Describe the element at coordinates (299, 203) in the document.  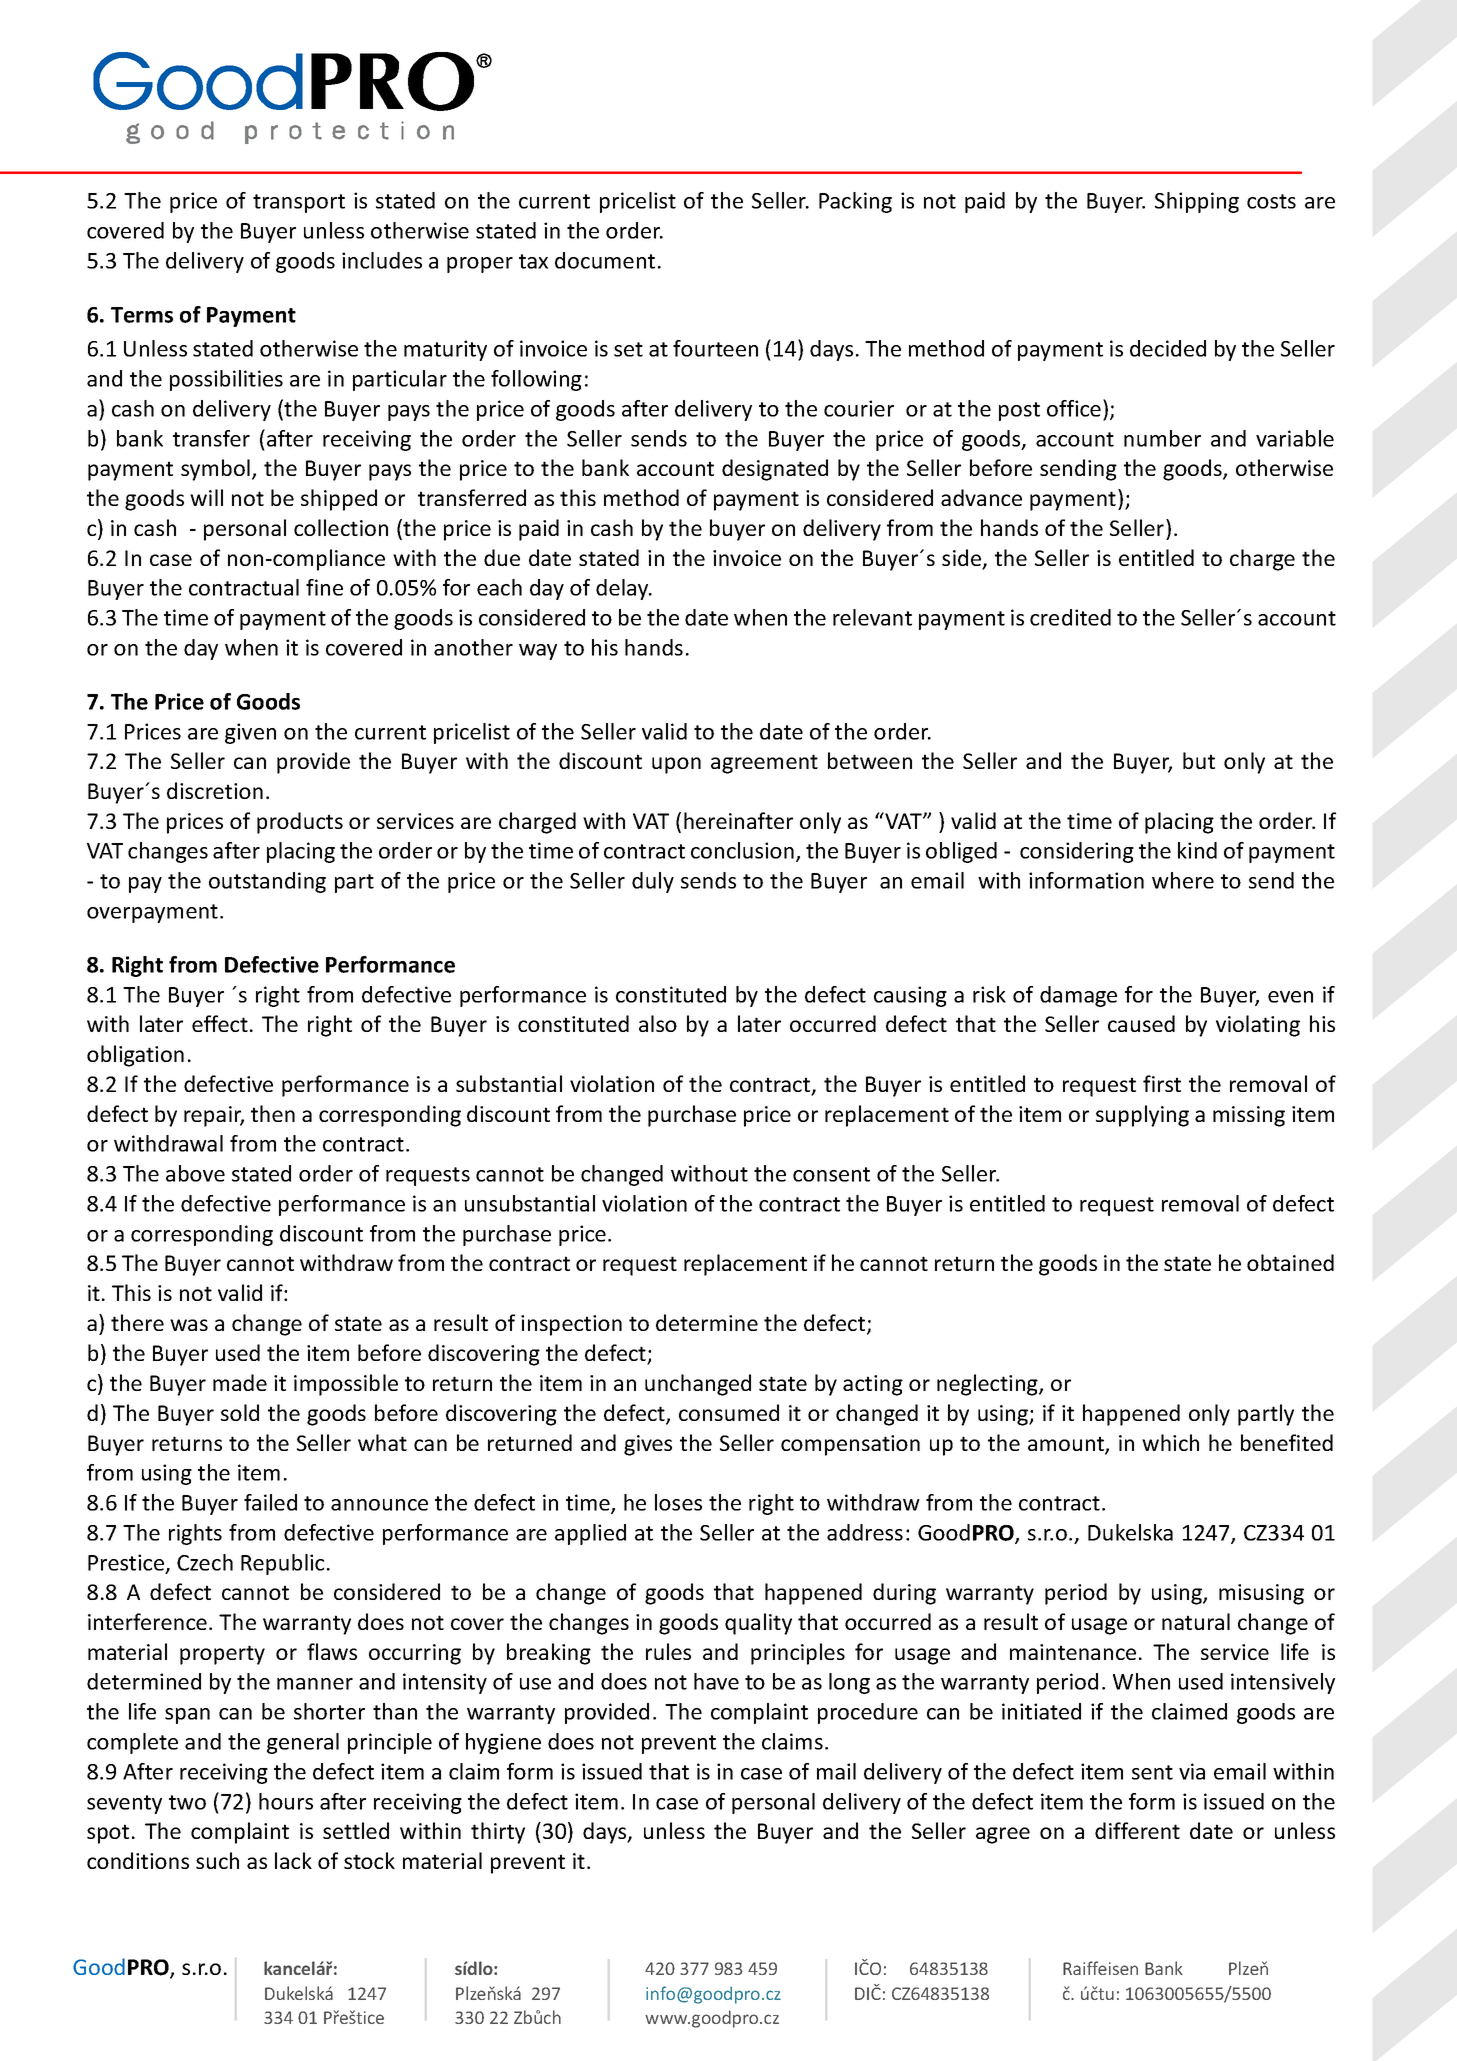
I see `transport` at that location.
